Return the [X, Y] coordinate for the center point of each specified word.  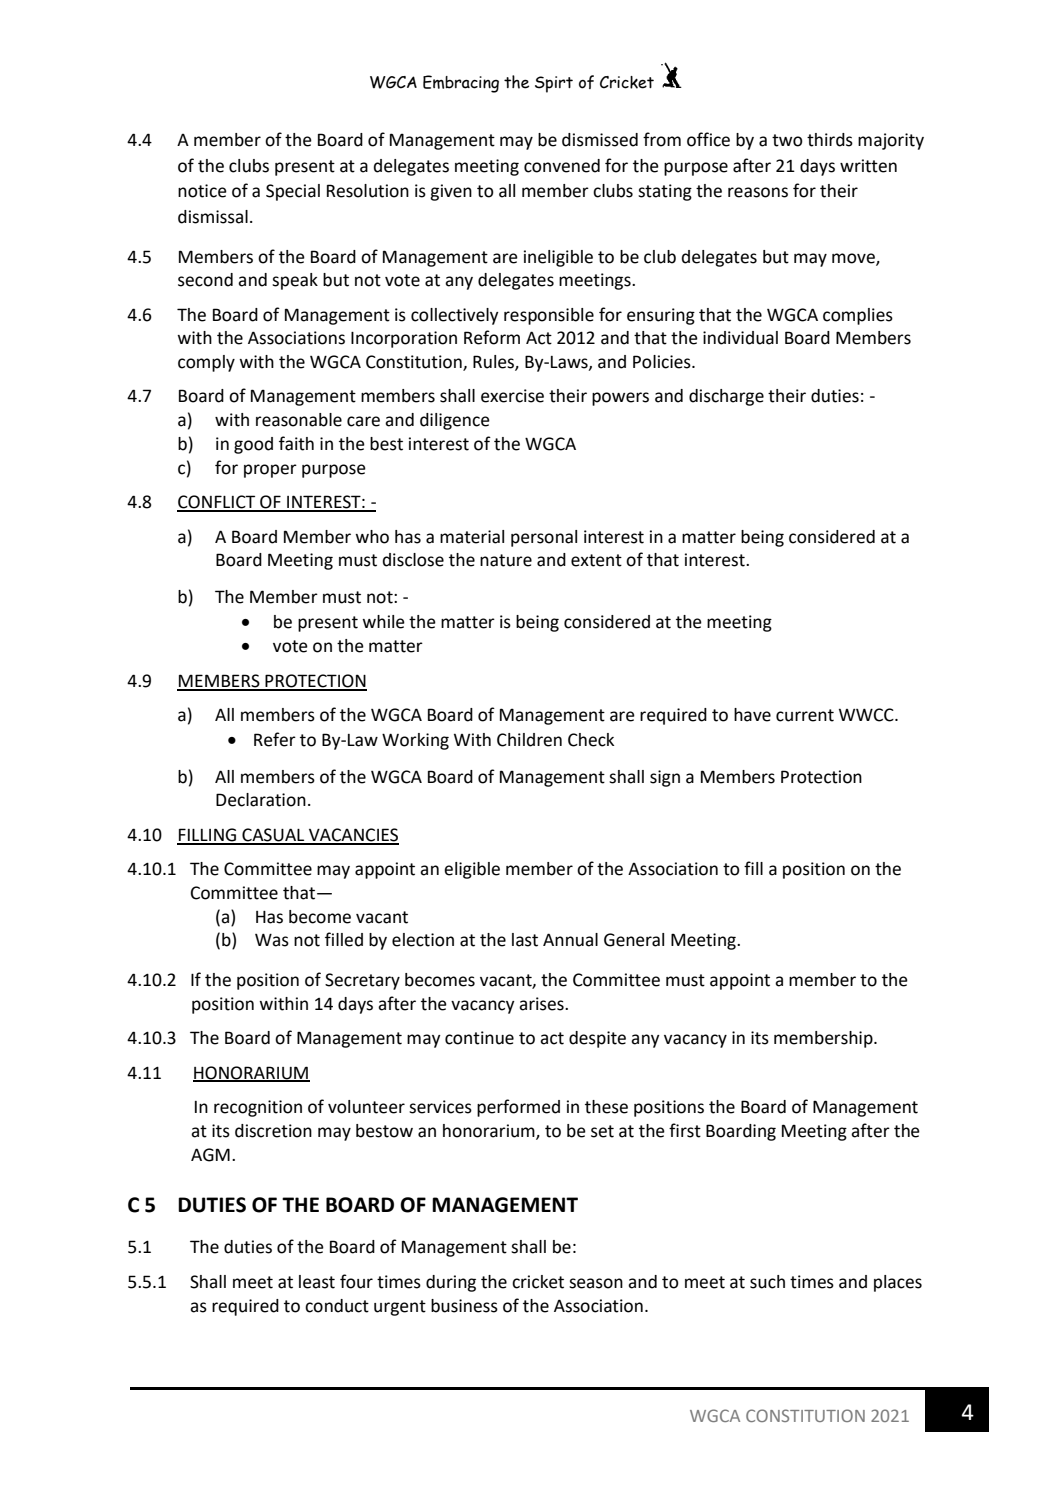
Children [529, 740]
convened [562, 166]
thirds [830, 140]
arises [542, 1004]
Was [272, 940]
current [805, 715]
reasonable [299, 420]
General [634, 940]
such [767, 1282]
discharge [726, 397]
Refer [275, 739]
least [317, 1282]
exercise [512, 396]
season [596, 1283]
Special [293, 192]
